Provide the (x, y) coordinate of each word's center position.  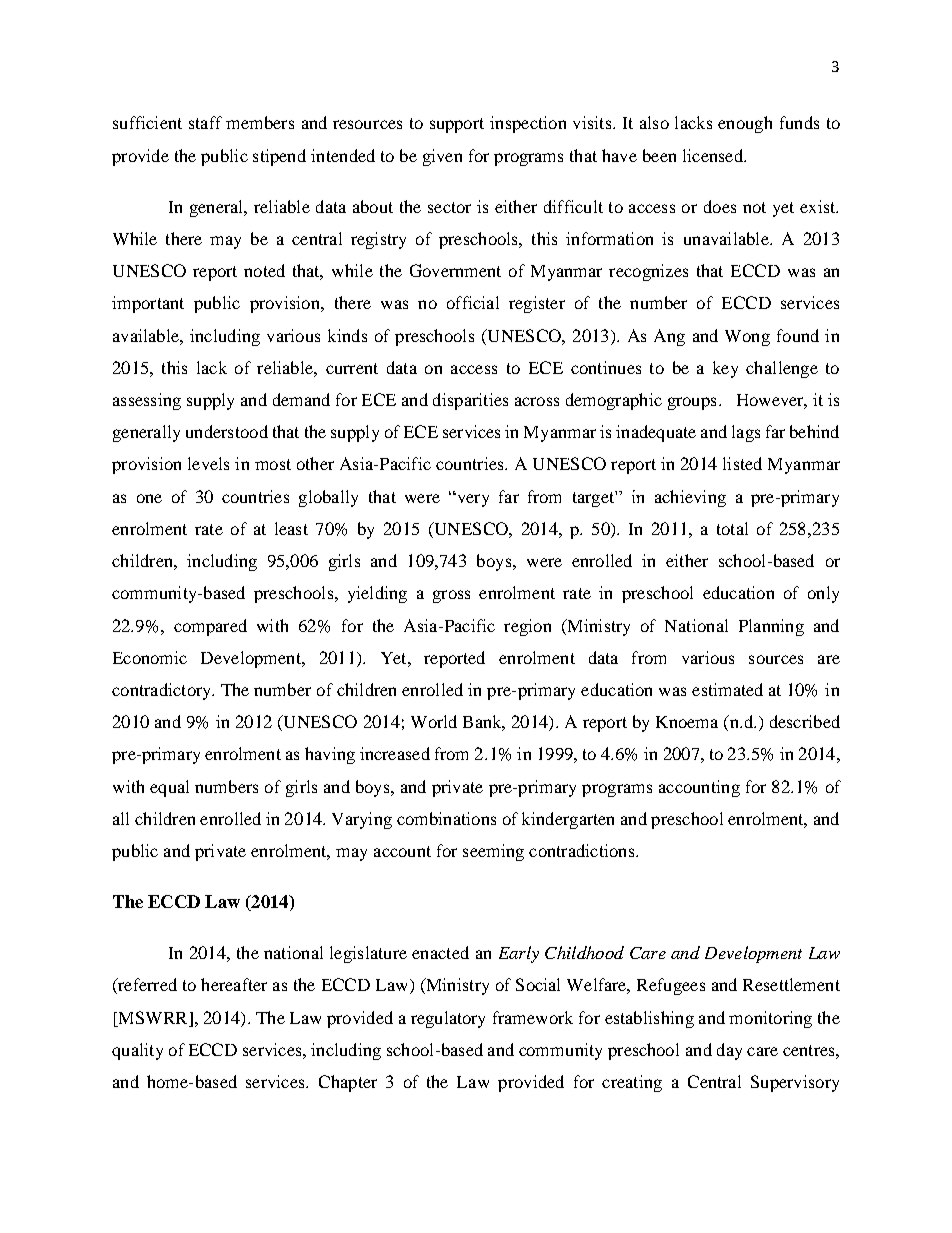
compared (210, 627)
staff (205, 122)
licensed (714, 155)
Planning (771, 627)
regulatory (448, 1019)
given (442, 157)
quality (137, 1051)
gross (451, 596)
